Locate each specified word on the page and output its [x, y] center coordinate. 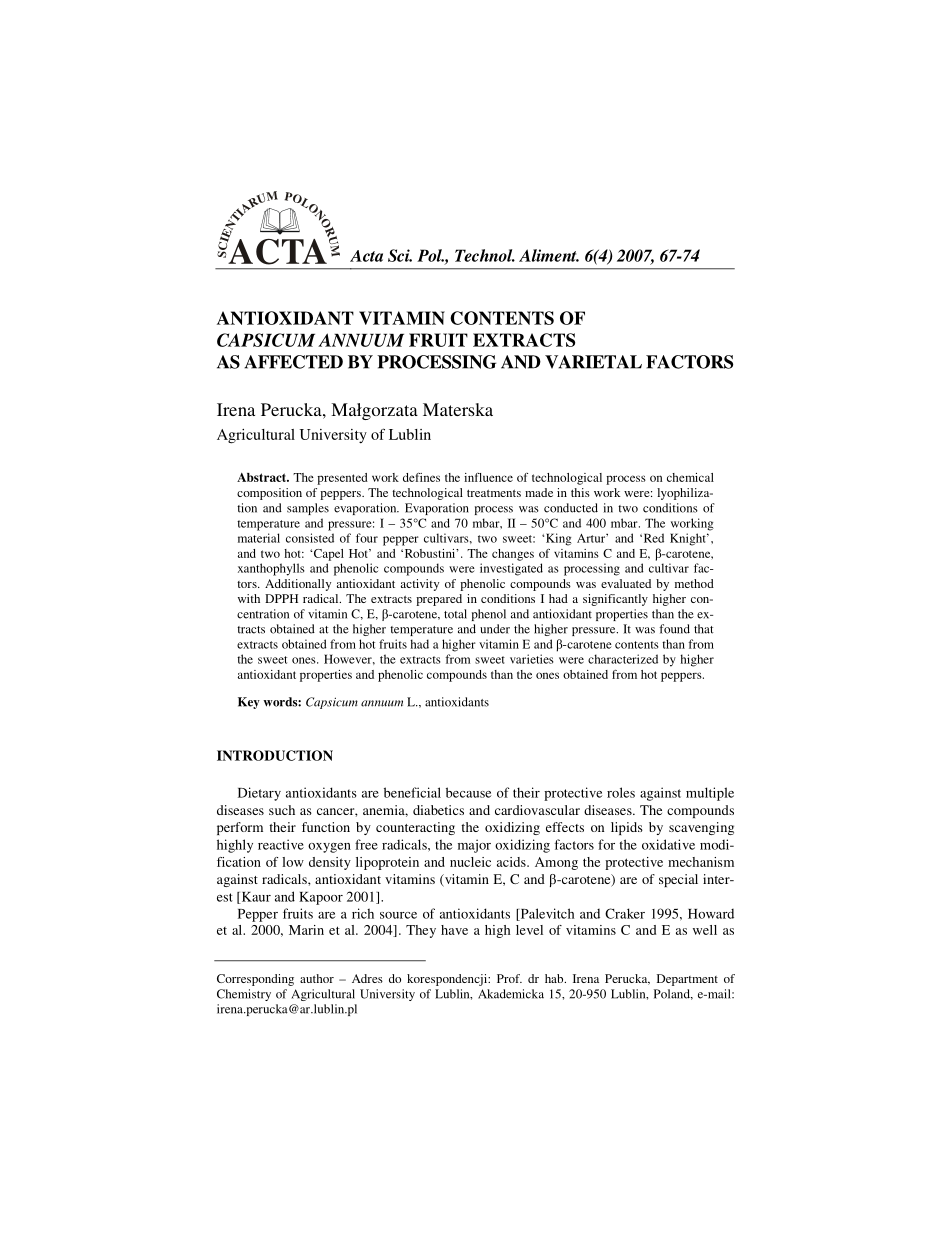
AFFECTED [293, 362]
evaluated [626, 583]
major [474, 846]
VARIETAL [593, 362]
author [317, 978]
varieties [531, 659]
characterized [623, 659]
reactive [281, 844]
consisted [310, 538]
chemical [690, 477]
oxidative [668, 844]
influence [488, 477]
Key [249, 703]
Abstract [263, 477]
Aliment [549, 255]
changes [513, 555]
